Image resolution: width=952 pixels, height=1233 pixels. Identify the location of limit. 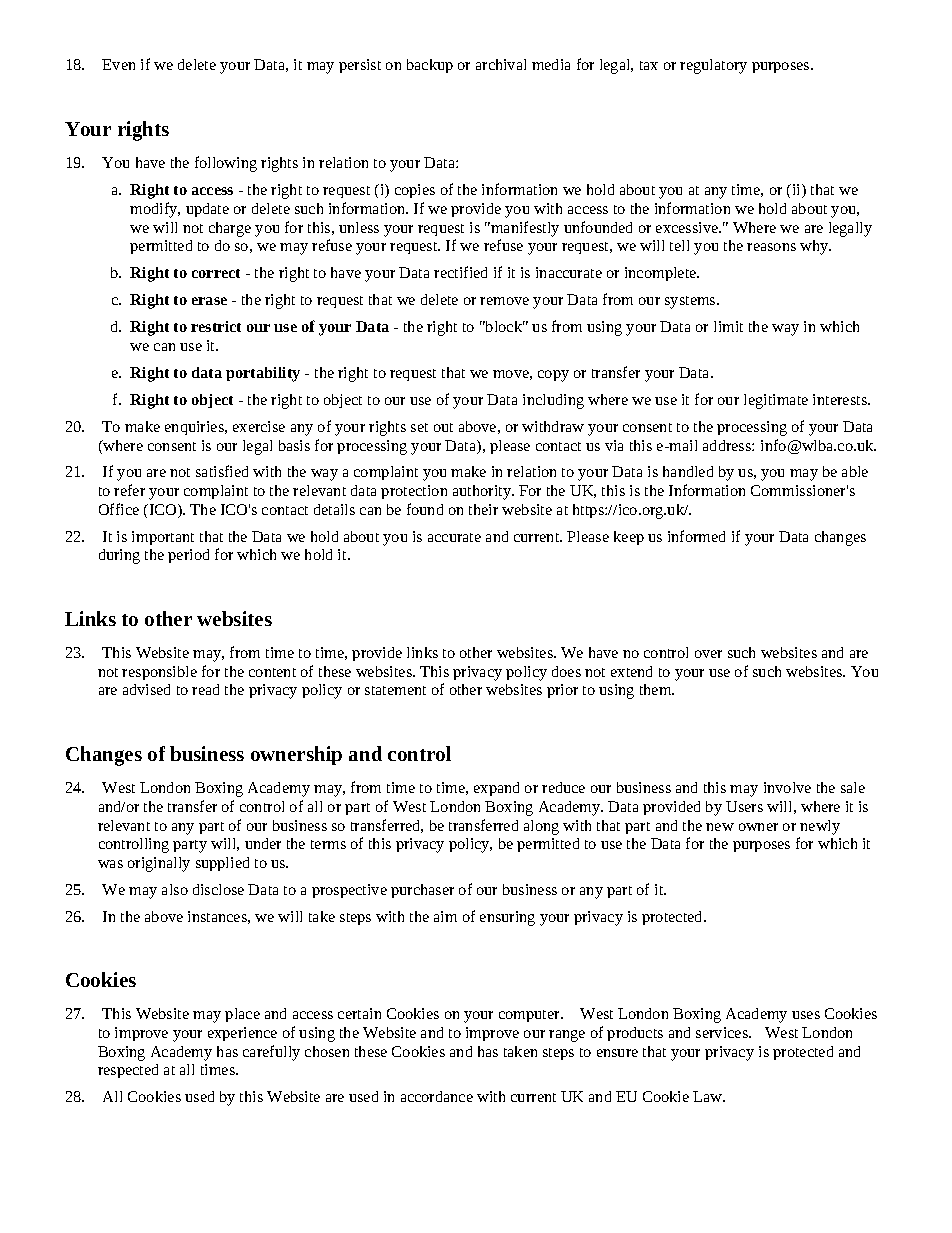
(728, 326).
